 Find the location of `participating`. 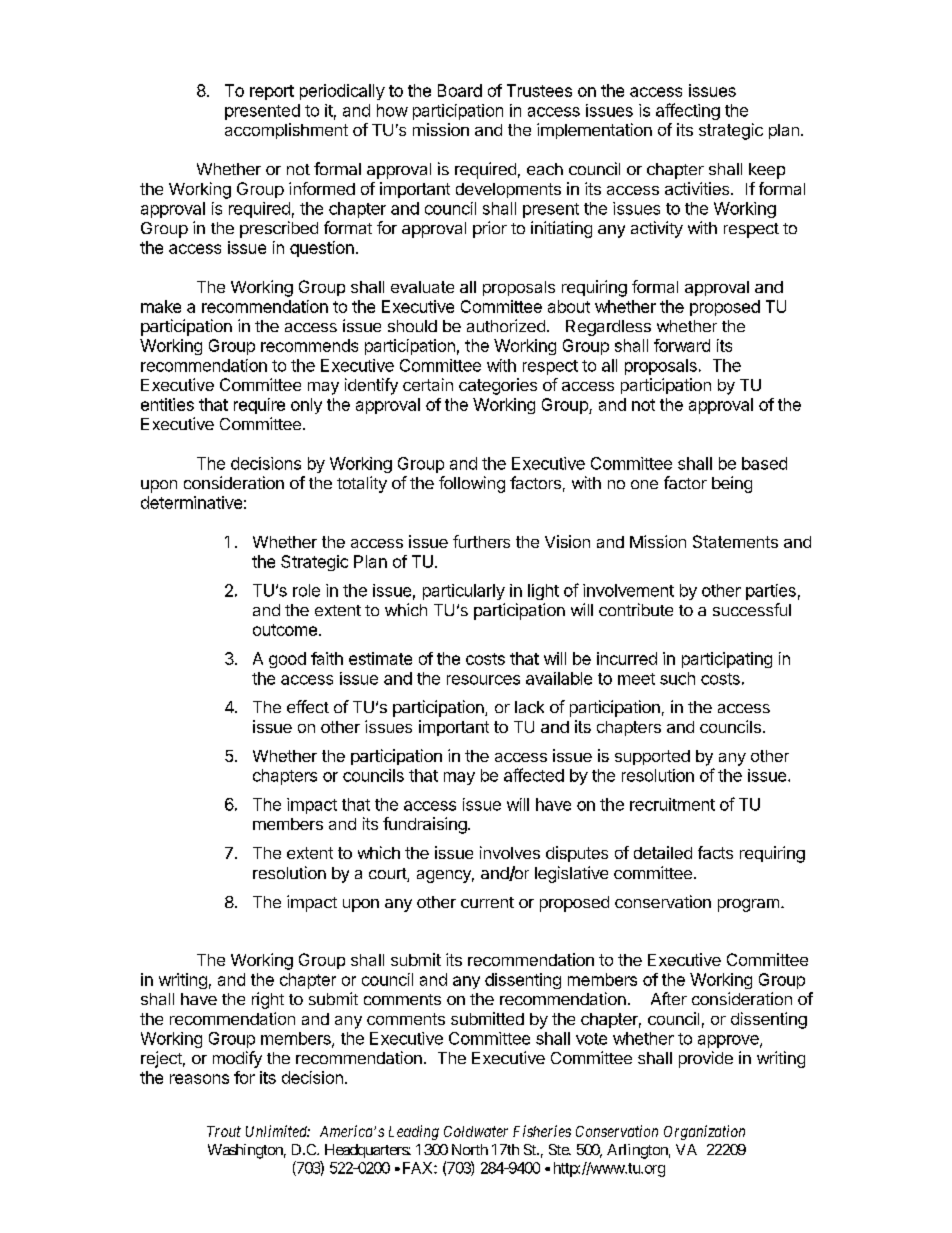

participating is located at coordinates (727, 660).
